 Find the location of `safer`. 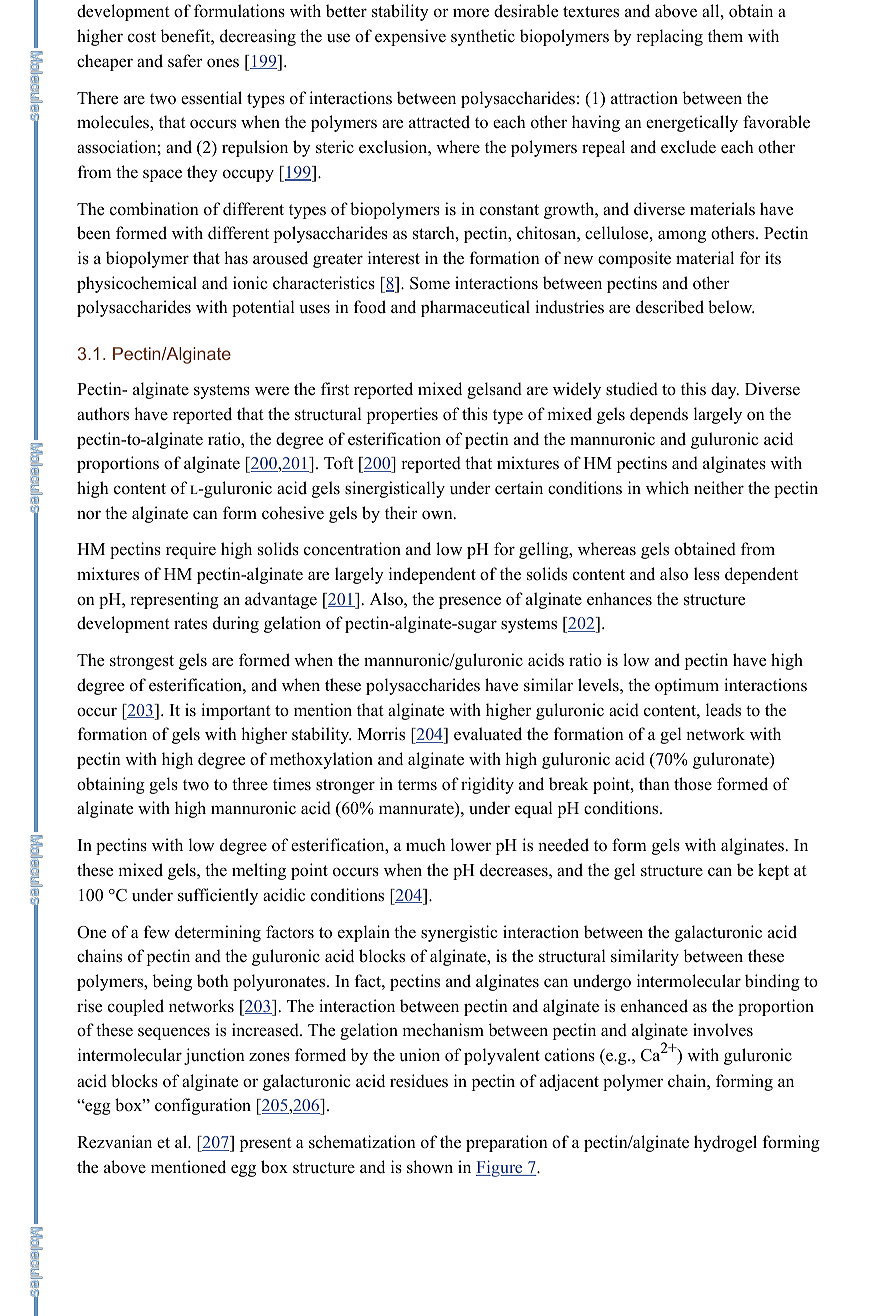

safer is located at coordinates (185, 61).
